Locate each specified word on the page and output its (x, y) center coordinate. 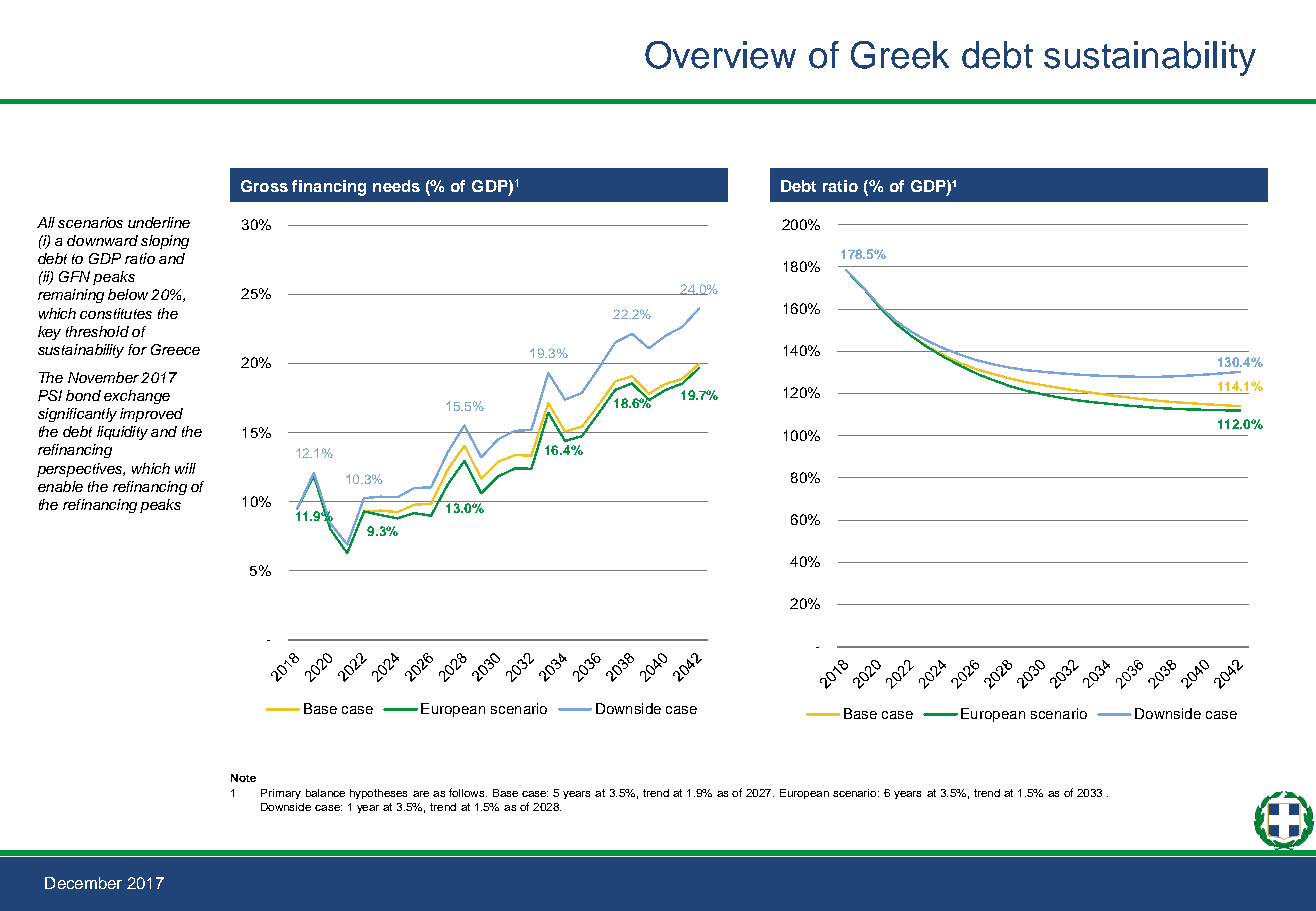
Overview (720, 55)
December (83, 883)
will (185, 468)
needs (396, 186)
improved (151, 415)
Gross (264, 186)
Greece (175, 349)
